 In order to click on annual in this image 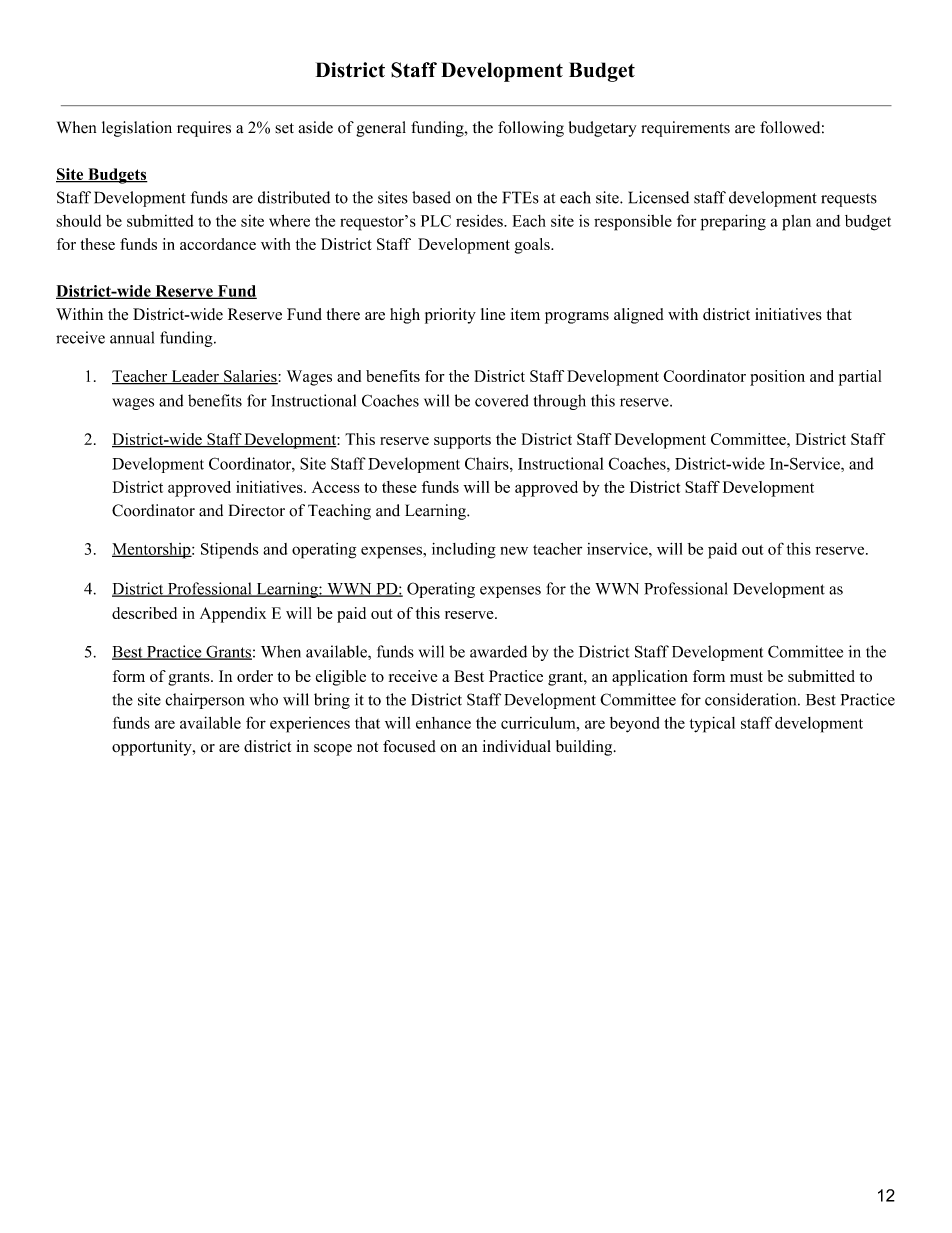, I will do `click(132, 337)`.
